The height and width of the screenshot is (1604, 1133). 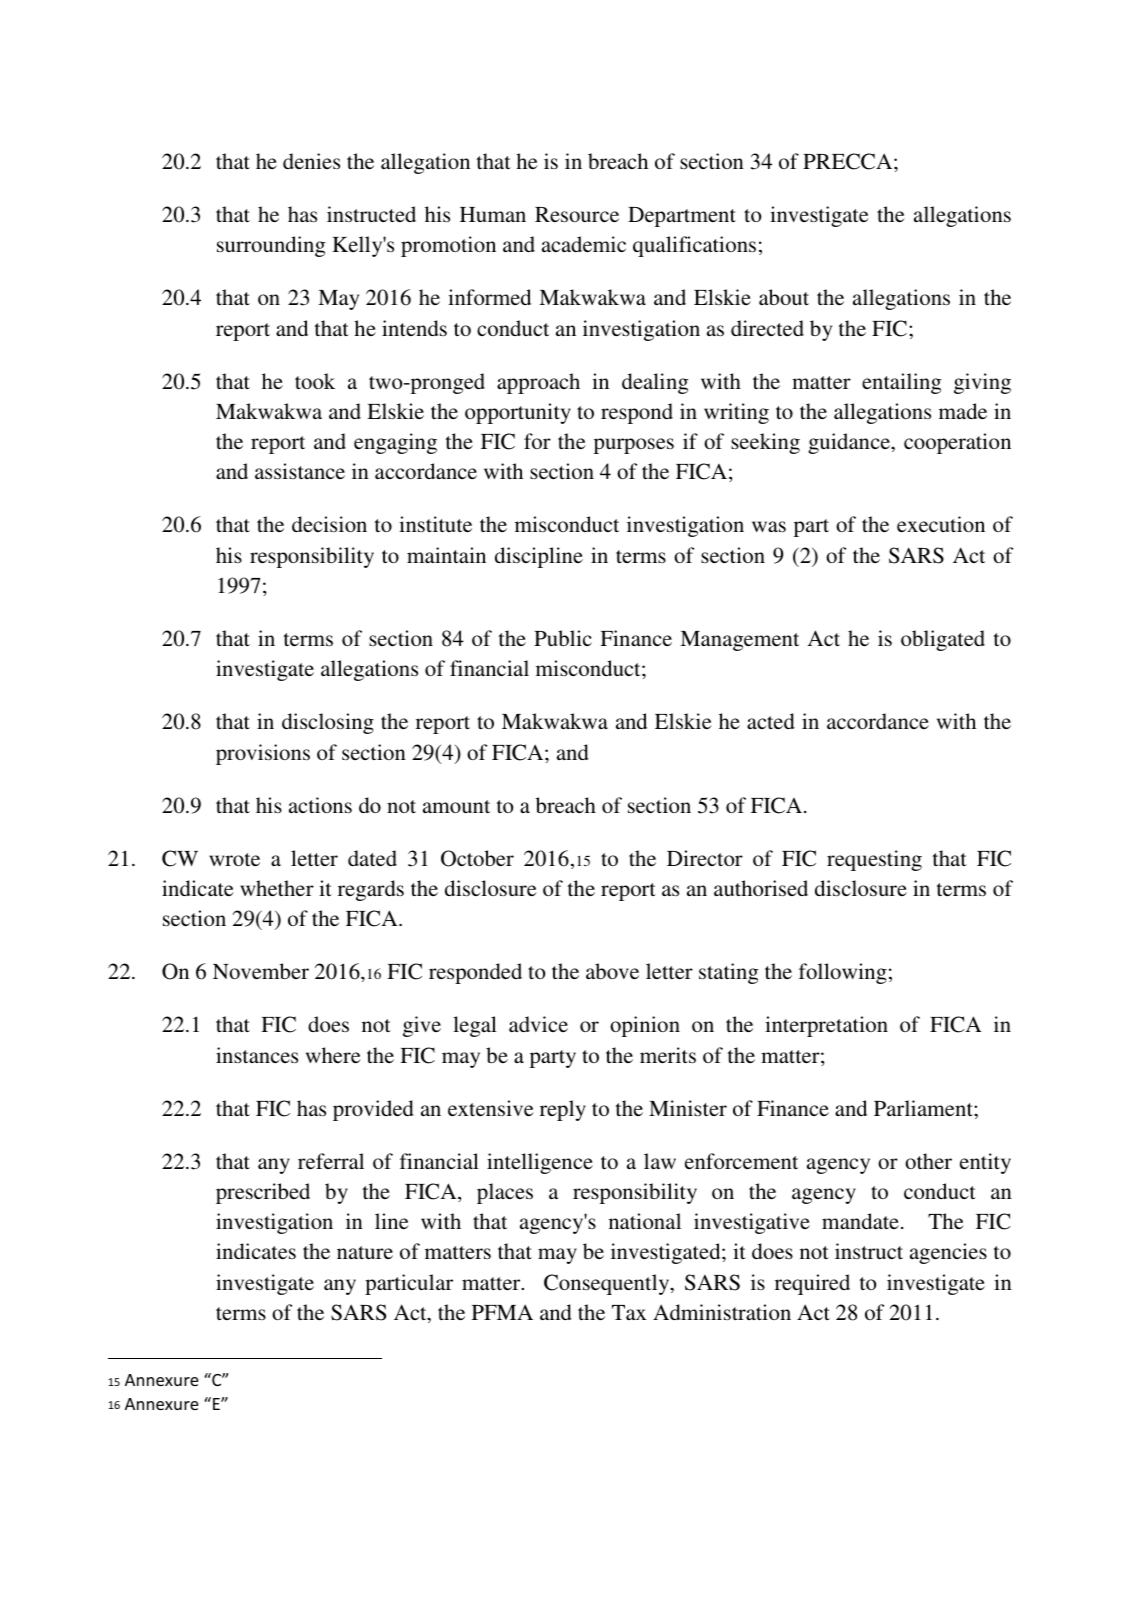 I want to click on acted, so click(x=771, y=721).
